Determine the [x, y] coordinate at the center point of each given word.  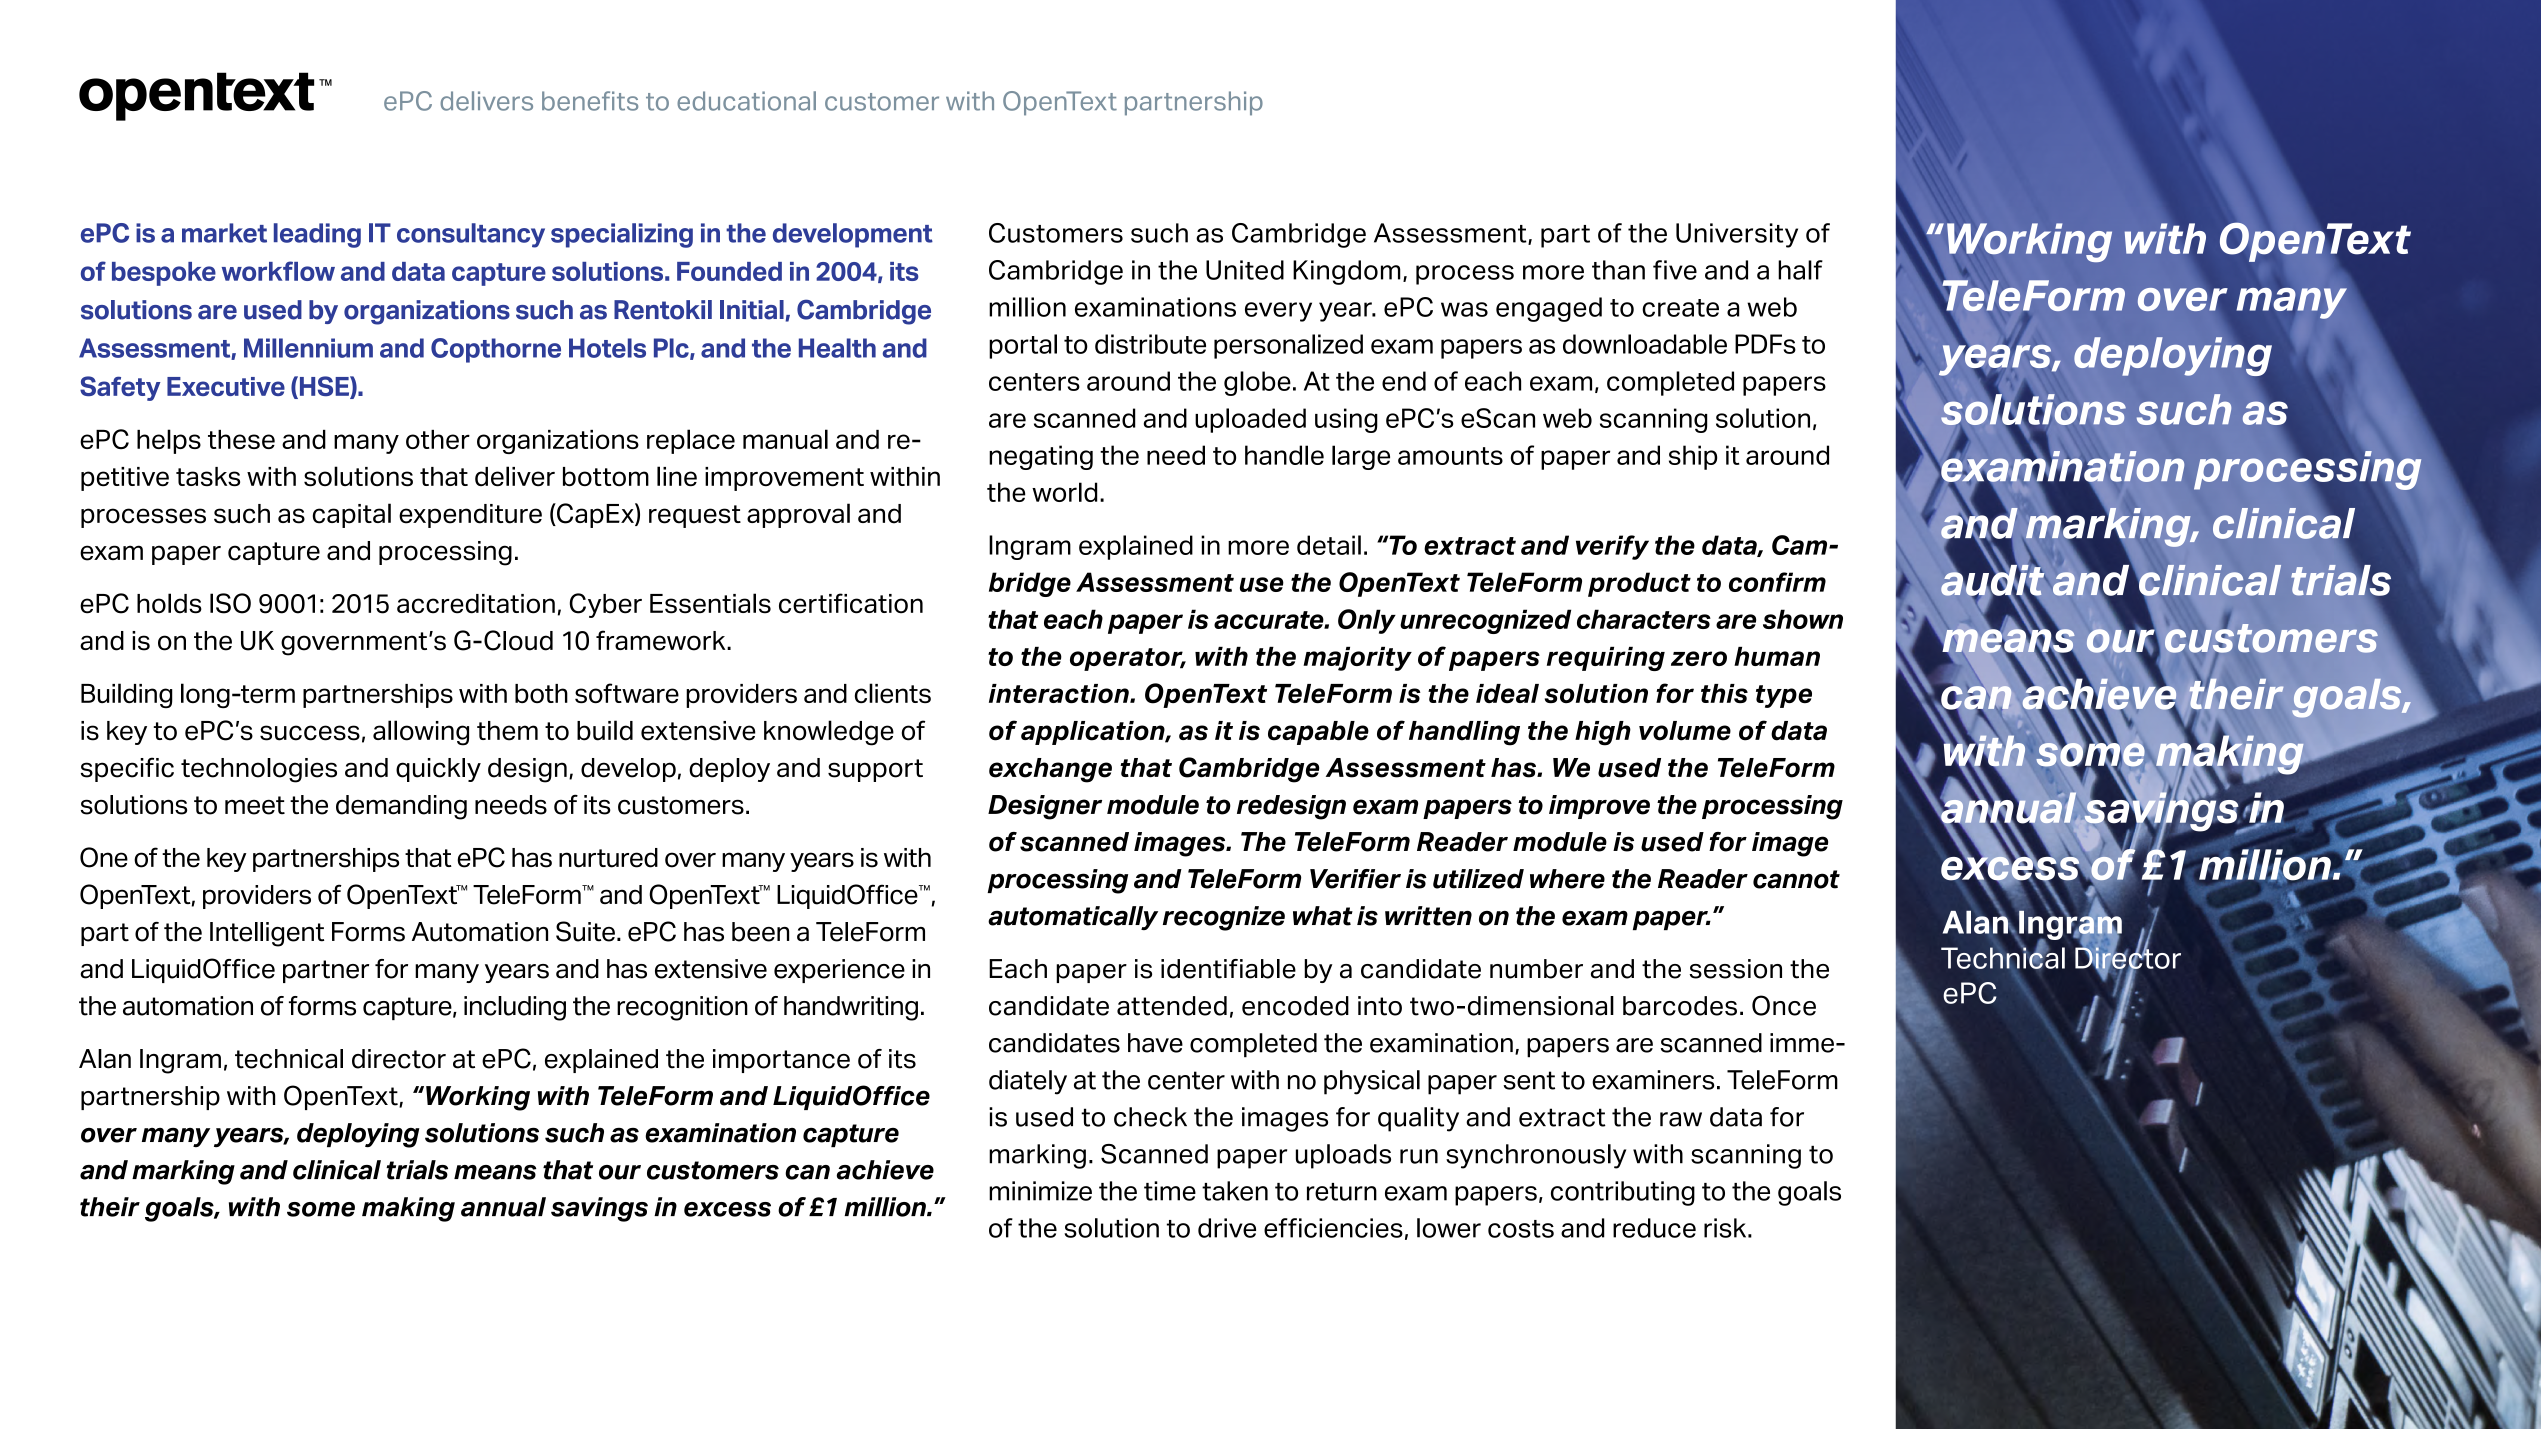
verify [1612, 547]
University [1737, 235]
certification [851, 603]
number [1536, 969]
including [515, 1008]
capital [352, 515]
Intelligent [267, 934]
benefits [590, 101]
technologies [259, 770]
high [1603, 733]
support [875, 770]
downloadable [1645, 344]
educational [746, 101]
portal [1023, 346]
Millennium [308, 348]
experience [839, 971]
